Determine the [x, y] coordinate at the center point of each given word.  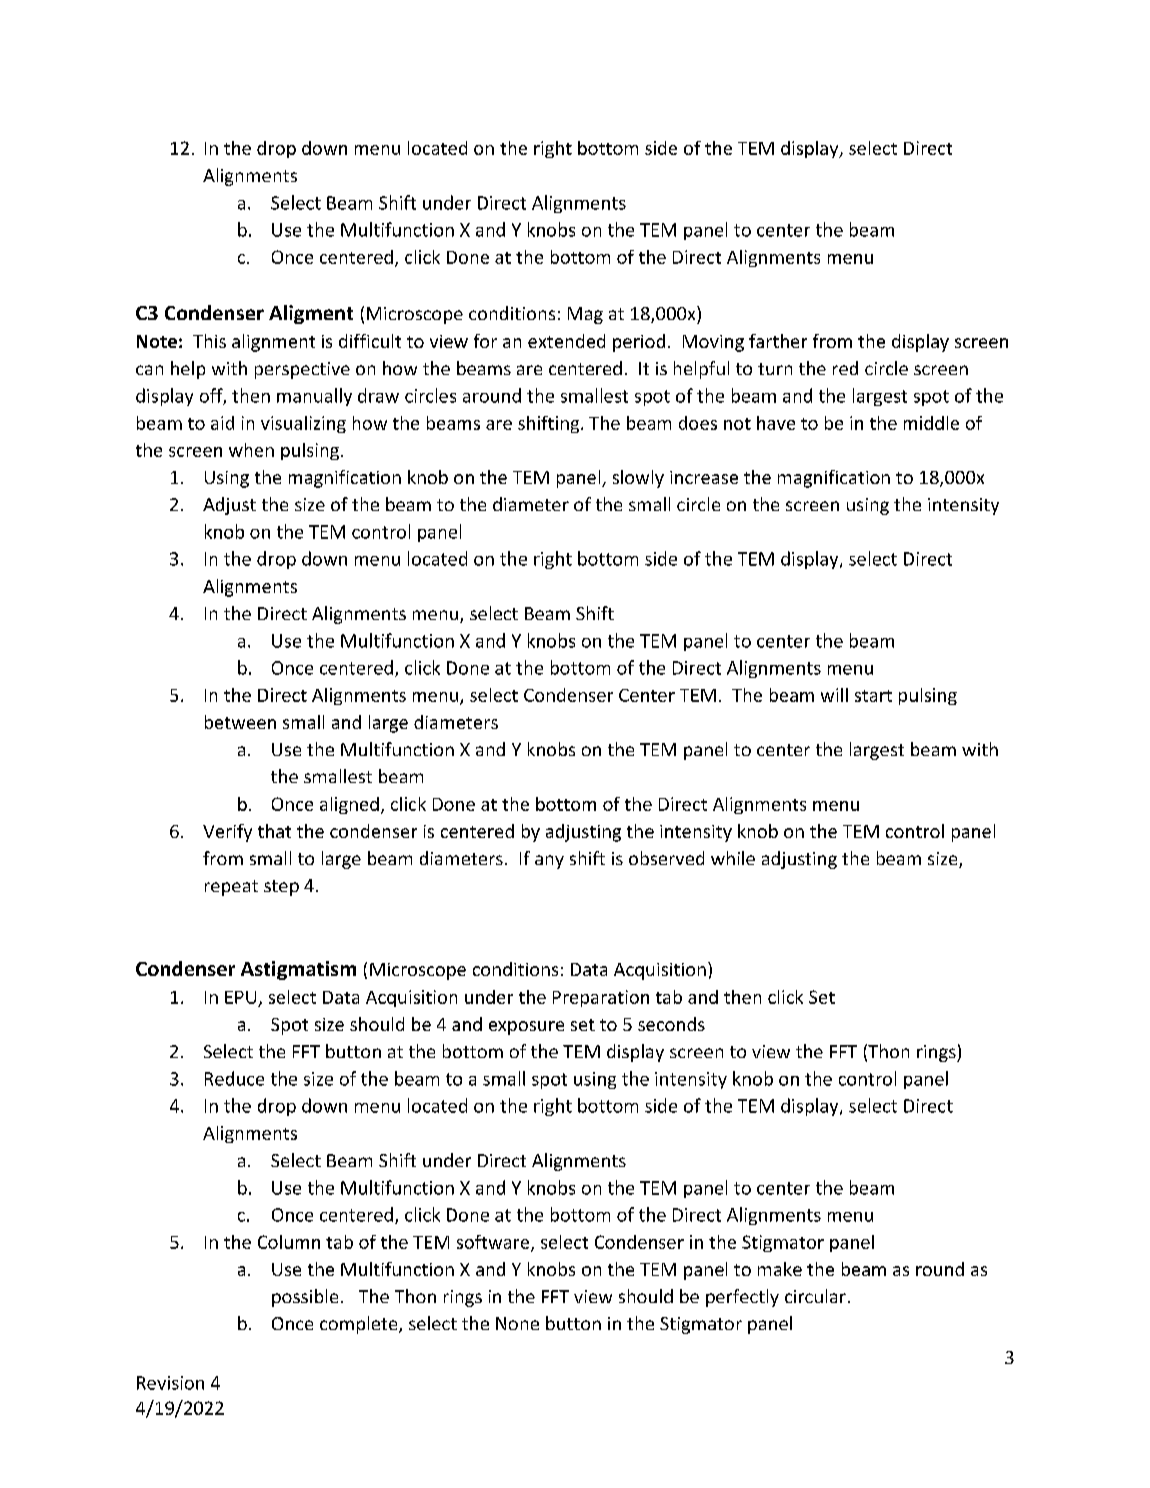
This [209, 341]
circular [815, 1296]
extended [566, 341]
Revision [170, 1383]
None [517, 1323]
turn [775, 369]
